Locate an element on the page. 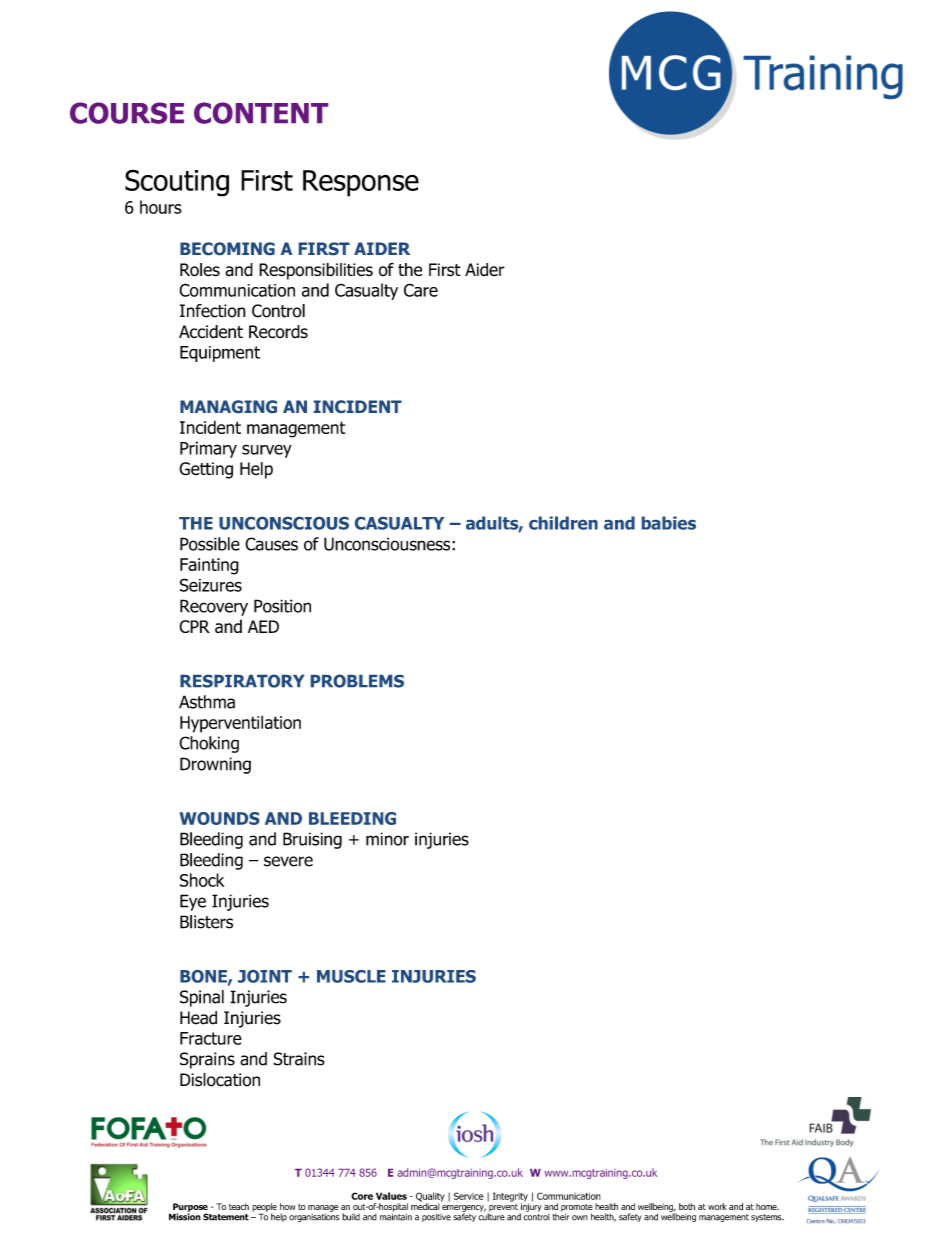 The height and width of the document is (1233, 952). Quality is located at coordinates (430, 1198).
